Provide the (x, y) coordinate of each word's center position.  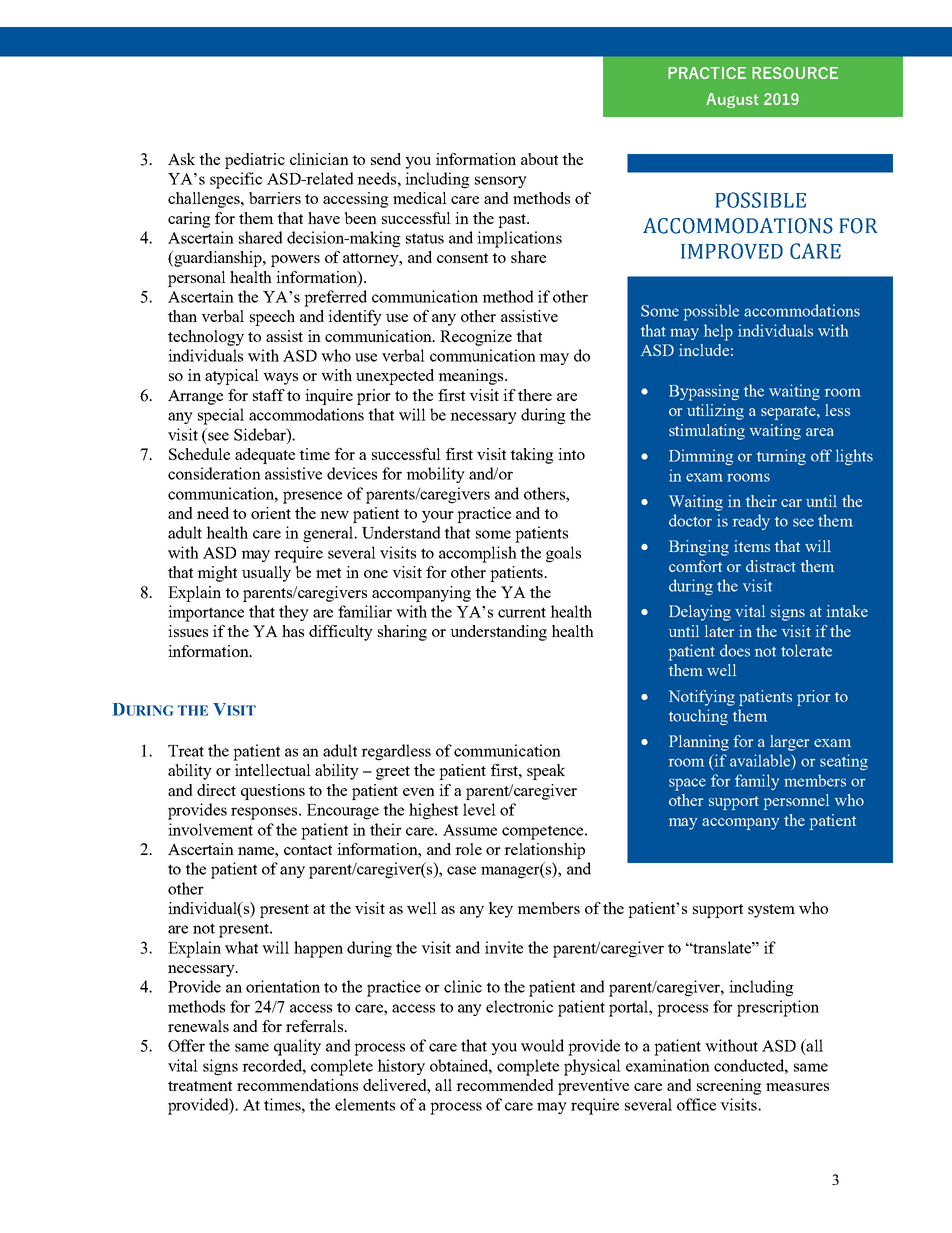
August (732, 100)
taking (532, 456)
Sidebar (261, 434)
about (539, 159)
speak (546, 772)
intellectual (273, 770)
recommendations (297, 1085)
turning (781, 457)
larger (789, 743)
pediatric (255, 161)
